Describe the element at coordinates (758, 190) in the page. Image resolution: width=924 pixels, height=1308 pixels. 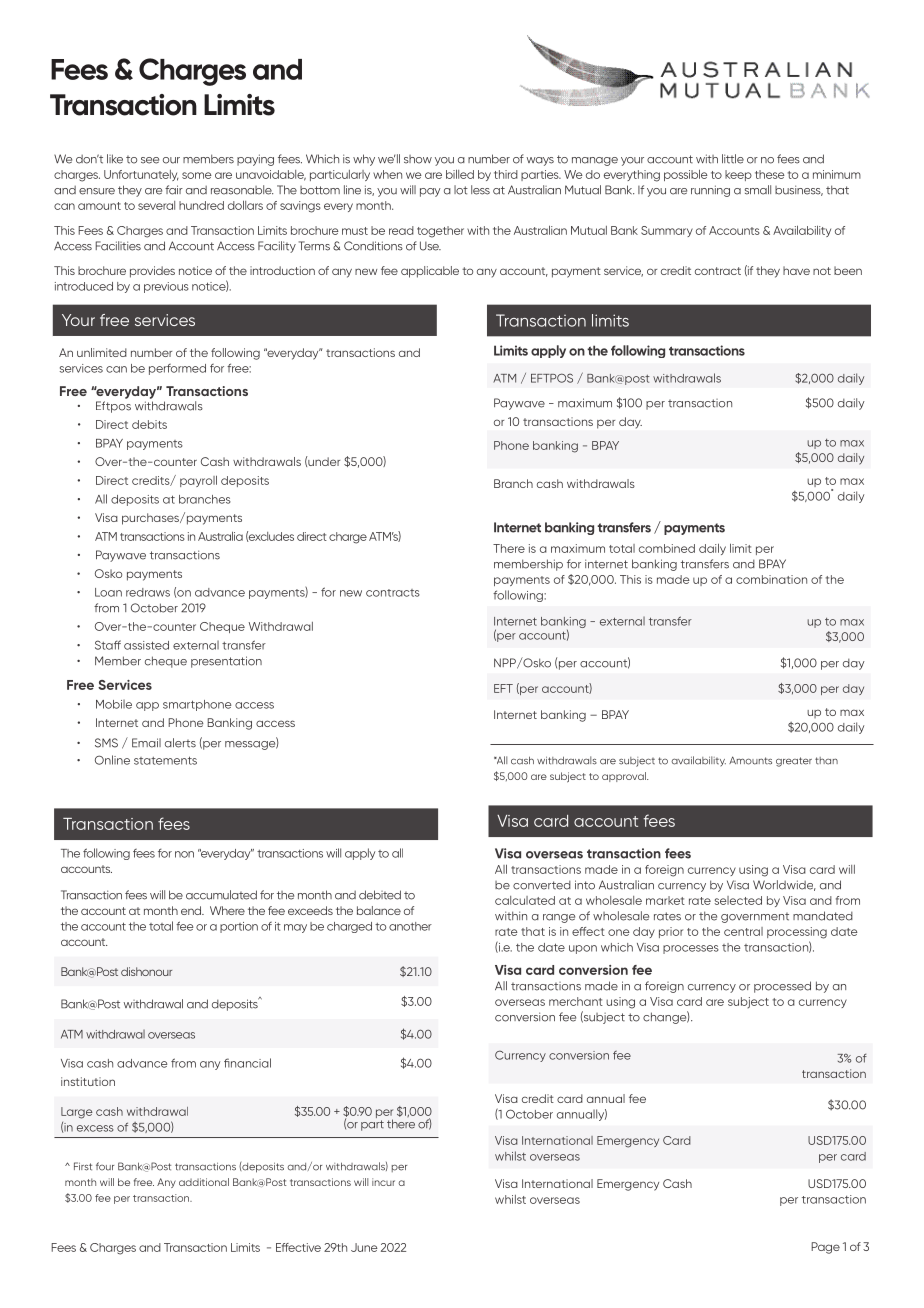
I see `small` at that location.
